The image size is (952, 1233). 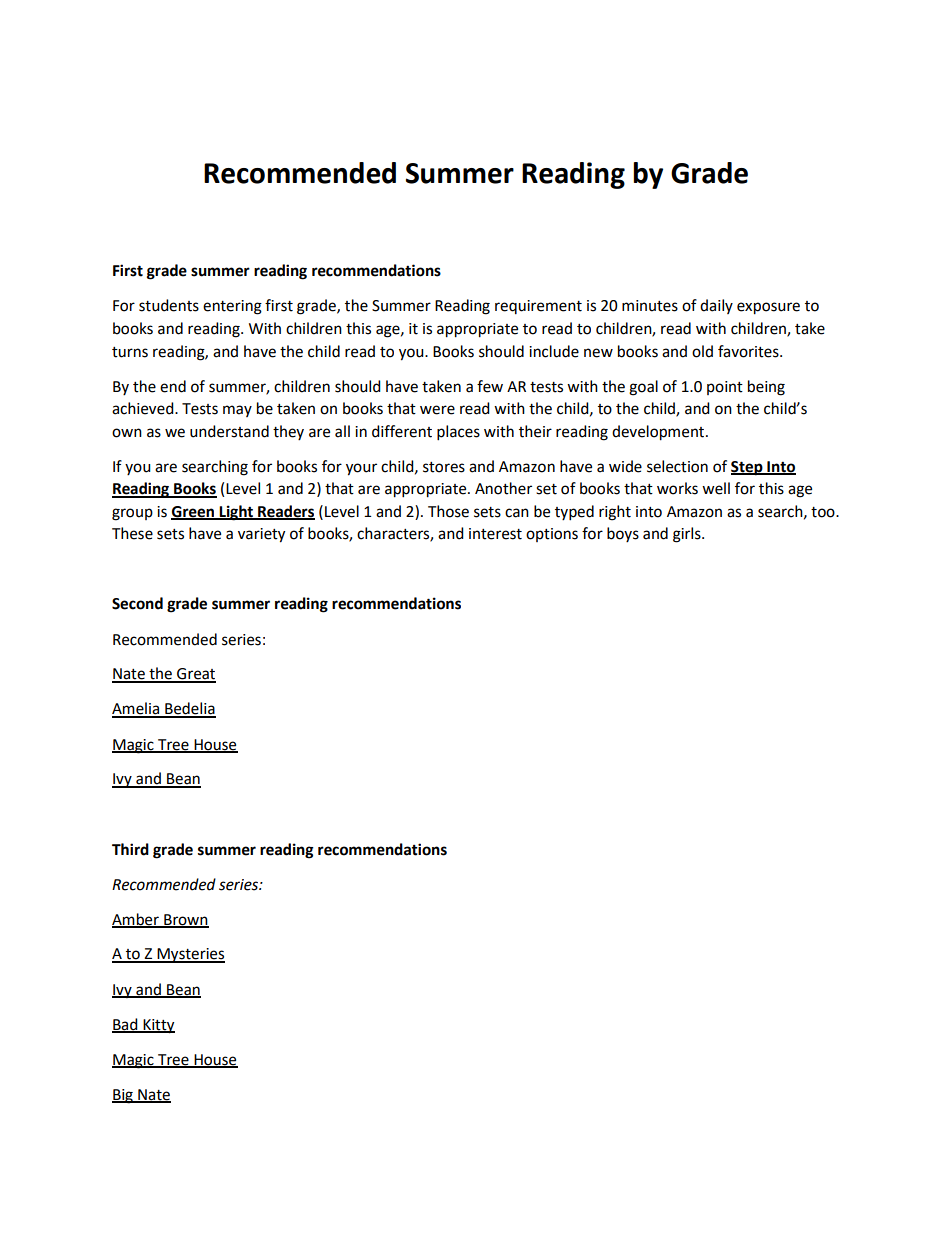 What do you see at coordinates (137, 603) in the screenshot?
I see `Second` at bounding box center [137, 603].
